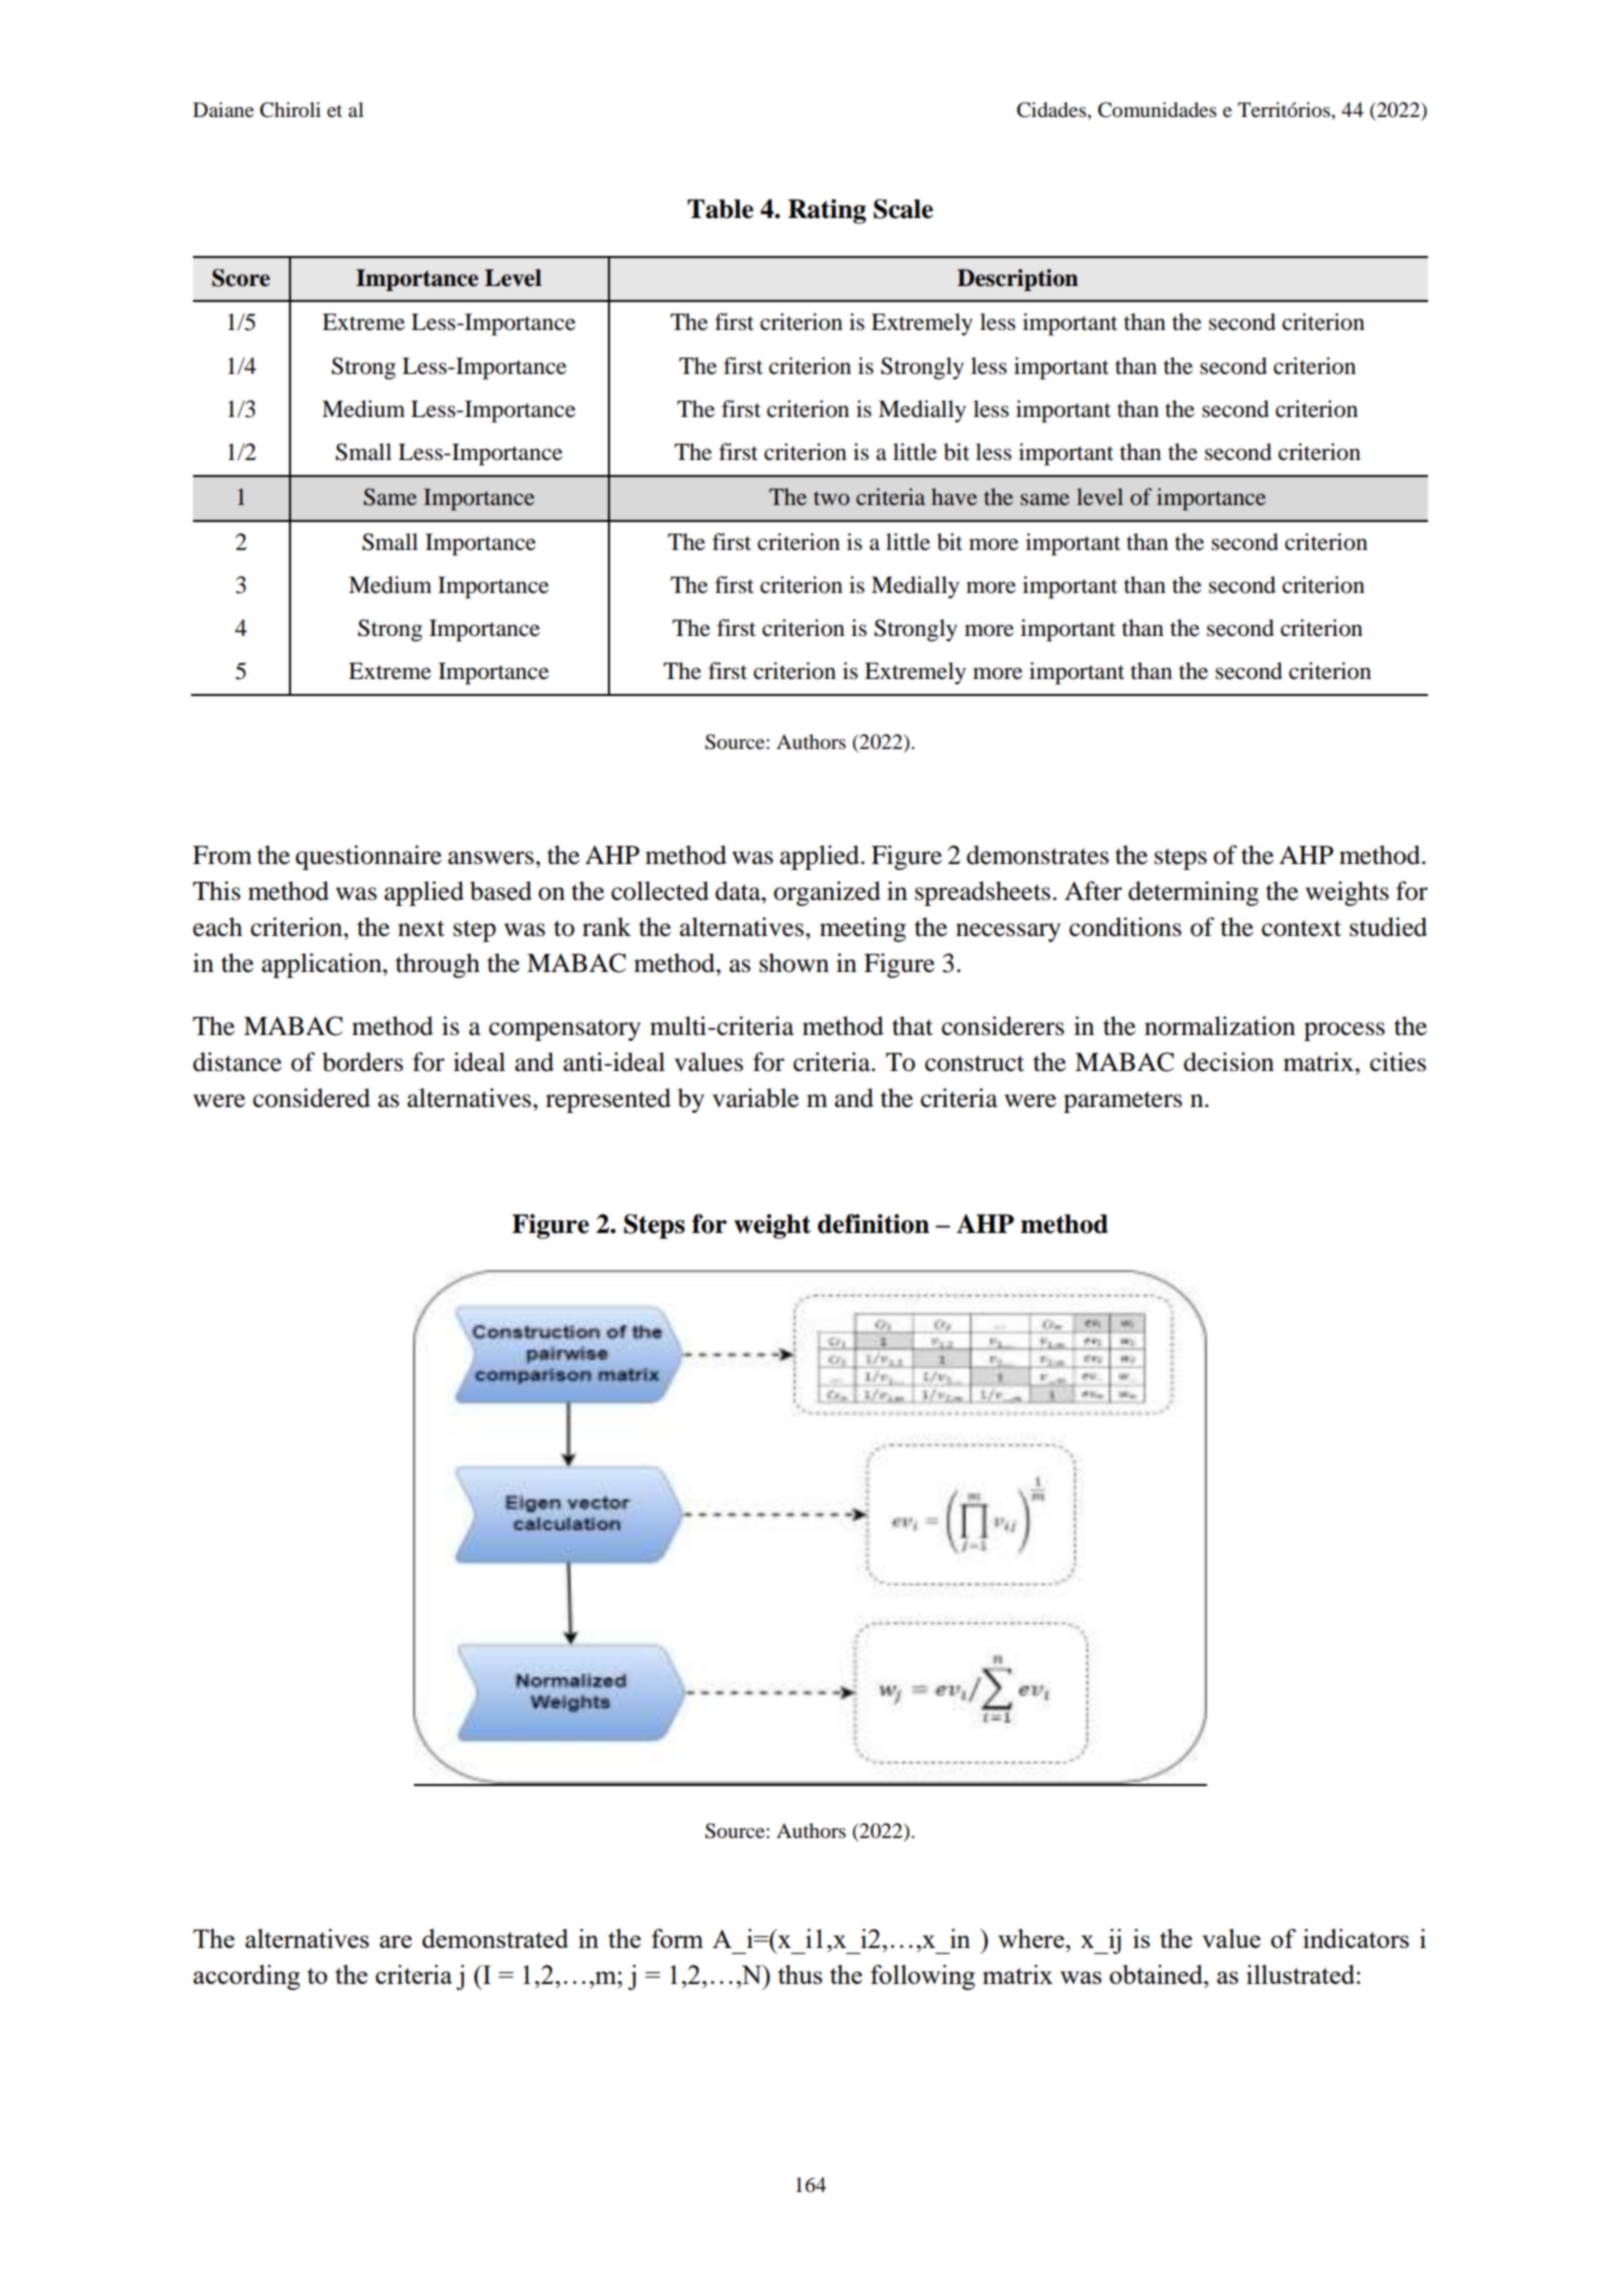 The width and height of the screenshot is (1620, 2291). Describe the element at coordinates (396, 1941) in the screenshot. I see `are` at that location.
